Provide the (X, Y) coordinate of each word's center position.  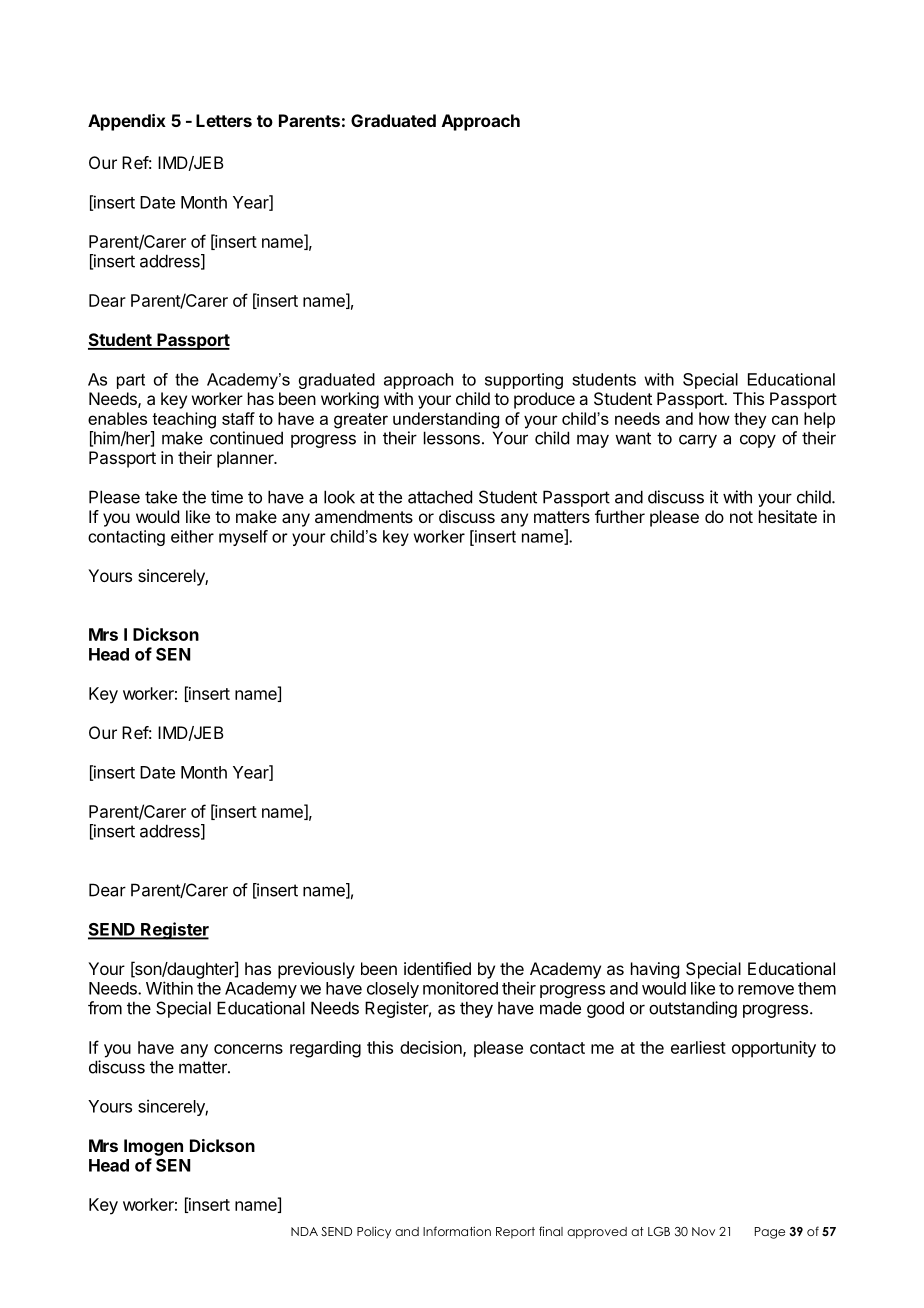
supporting (524, 381)
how (714, 418)
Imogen (153, 1147)
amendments (364, 516)
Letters (224, 120)
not (741, 517)
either (192, 536)
